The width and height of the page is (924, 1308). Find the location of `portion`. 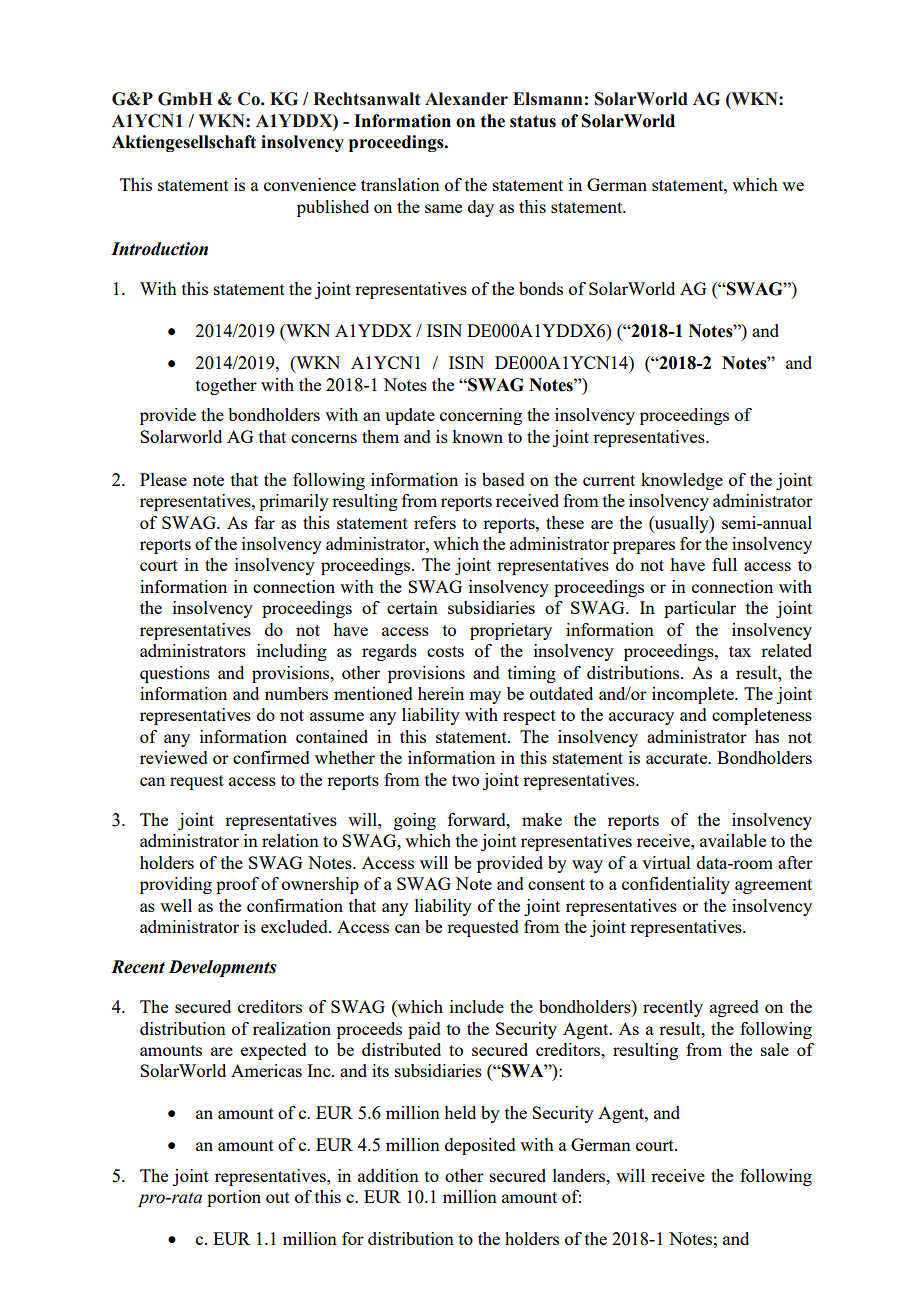

portion is located at coordinates (234, 1198).
